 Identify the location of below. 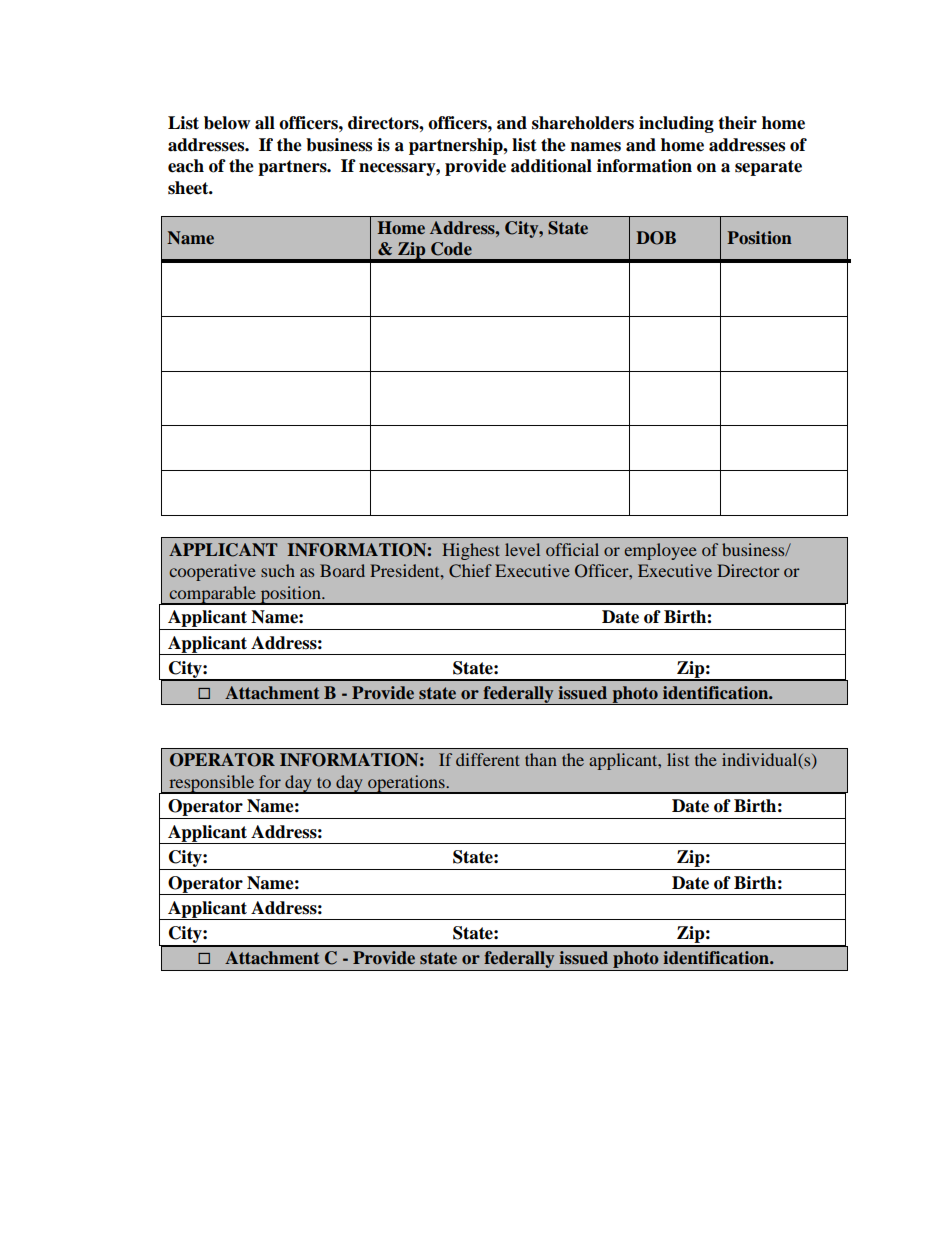
(227, 123).
